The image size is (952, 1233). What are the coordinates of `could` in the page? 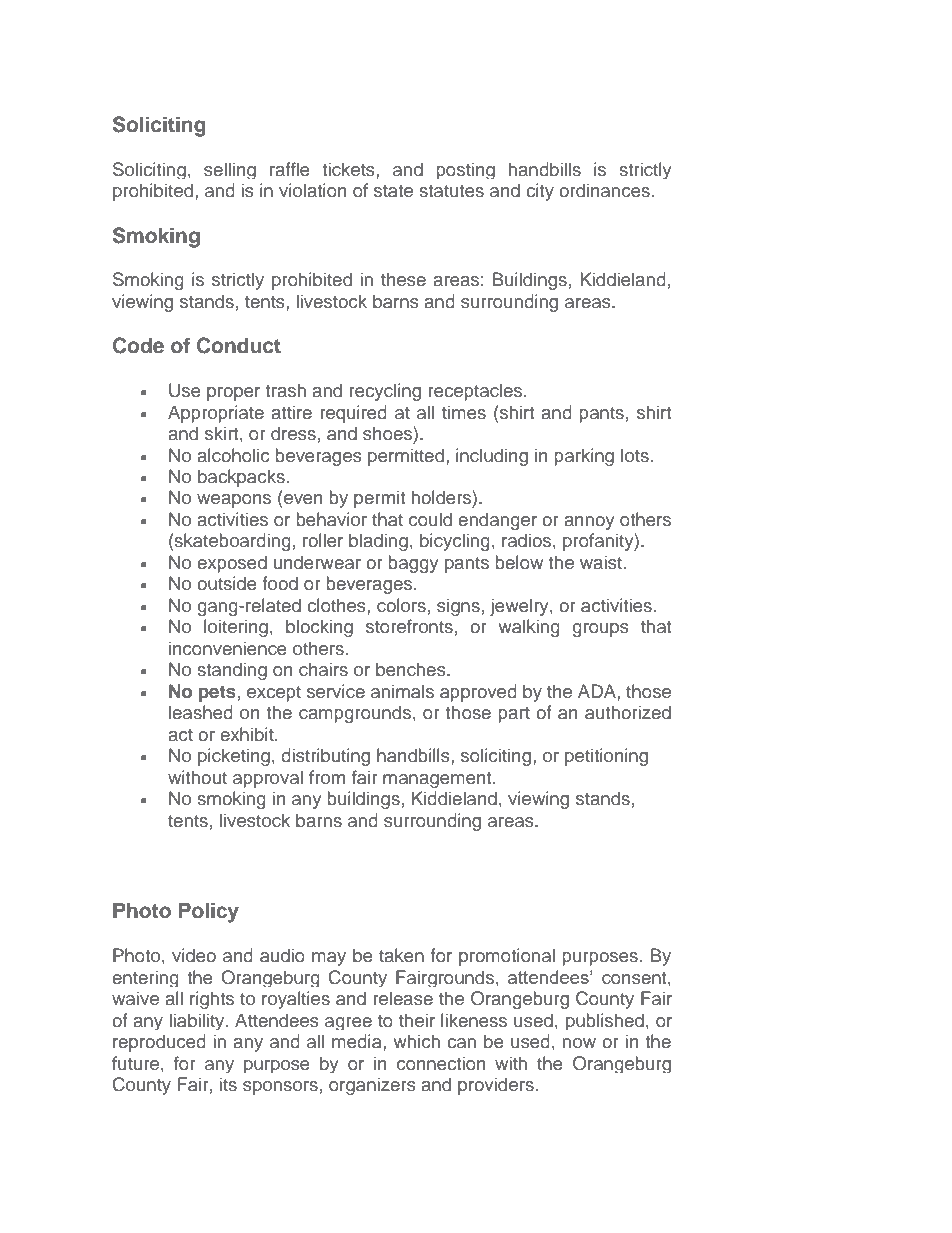 It's located at (430, 519).
